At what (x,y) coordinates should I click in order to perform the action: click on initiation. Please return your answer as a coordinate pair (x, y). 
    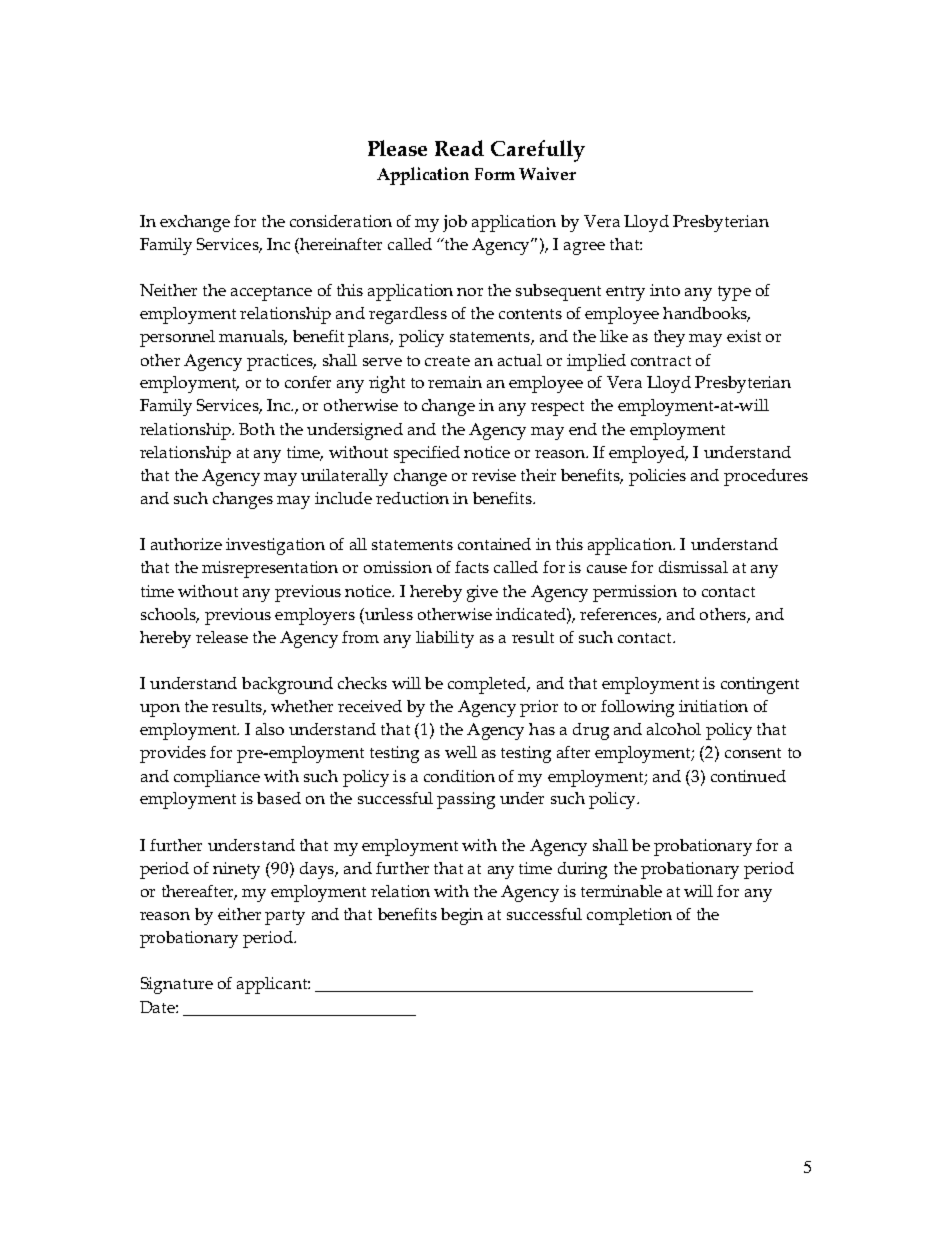
    Looking at the image, I should click on (713, 706).
